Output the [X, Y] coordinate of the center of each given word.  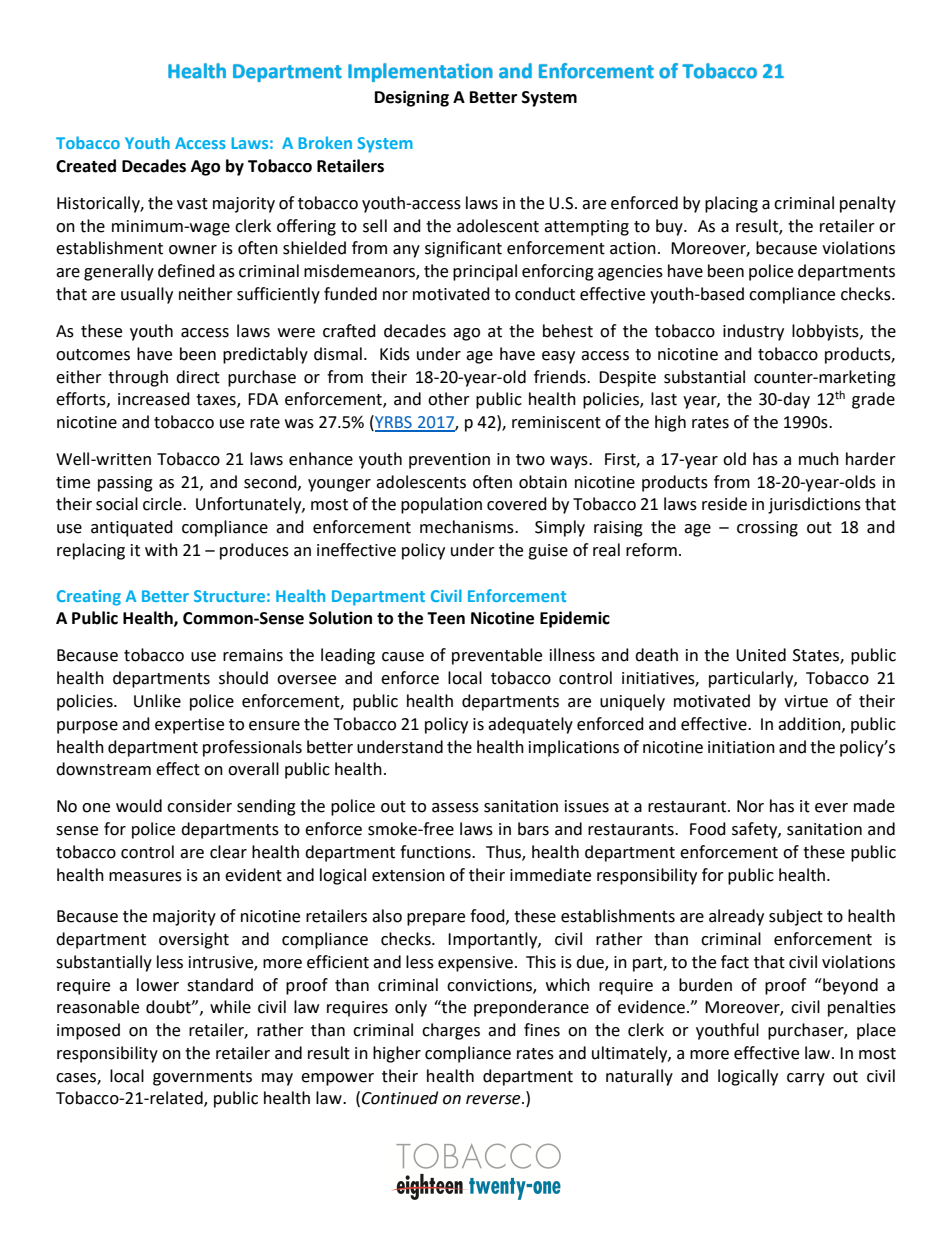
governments [202, 1078]
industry [753, 332]
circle [163, 504]
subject [796, 917]
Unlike [157, 701]
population [441, 505]
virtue [806, 701]
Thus [504, 852]
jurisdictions [814, 505]
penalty [868, 204]
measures [145, 877]
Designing [412, 98]
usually [147, 295]
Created [86, 166]
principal [485, 272]
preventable [497, 656]
